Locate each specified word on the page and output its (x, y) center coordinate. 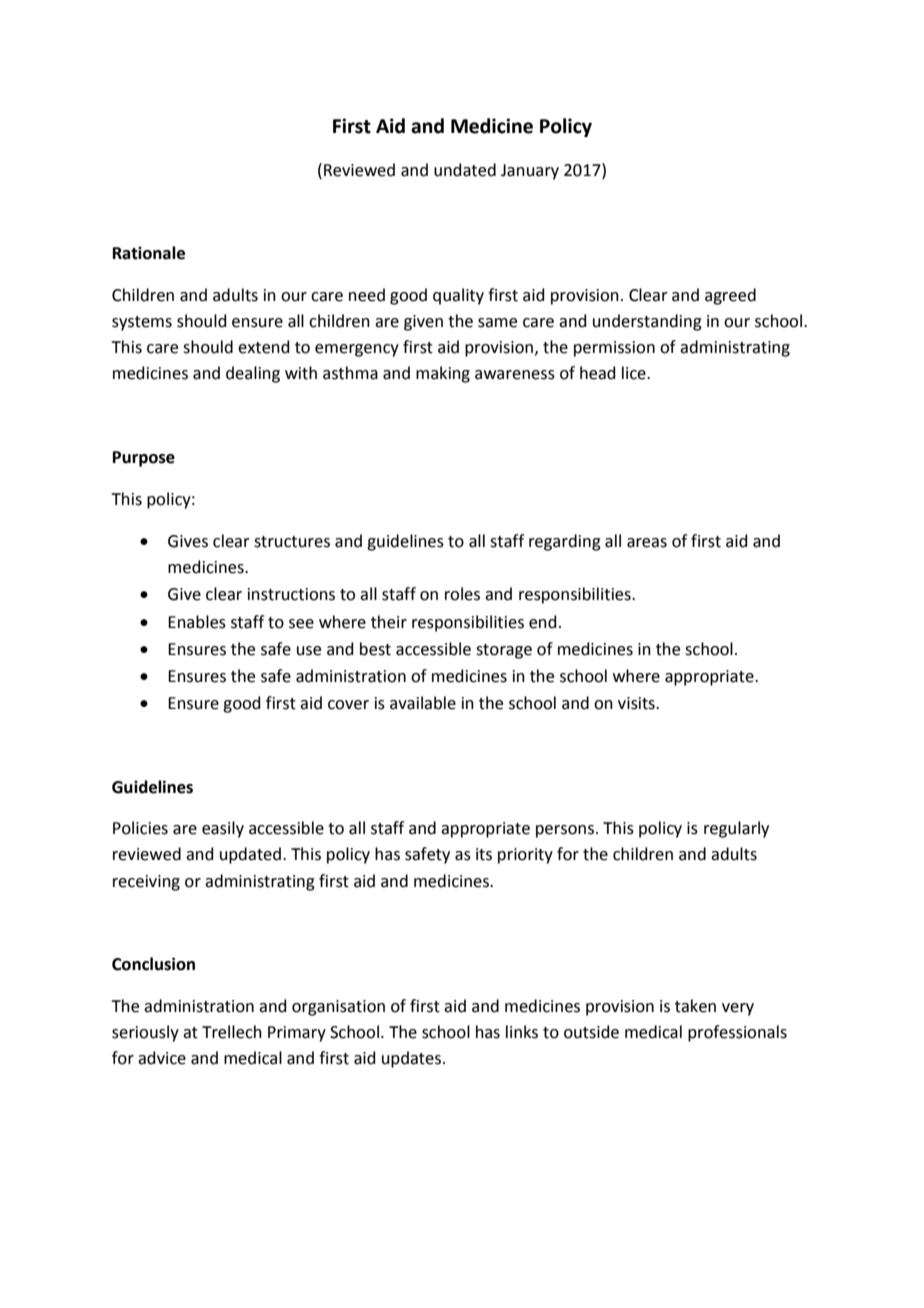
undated (465, 170)
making (443, 374)
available (423, 703)
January (530, 172)
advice (162, 1058)
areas (647, 543)
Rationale (149, 253)
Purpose (144, 459)
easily (223, 829)
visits (637, 703)
